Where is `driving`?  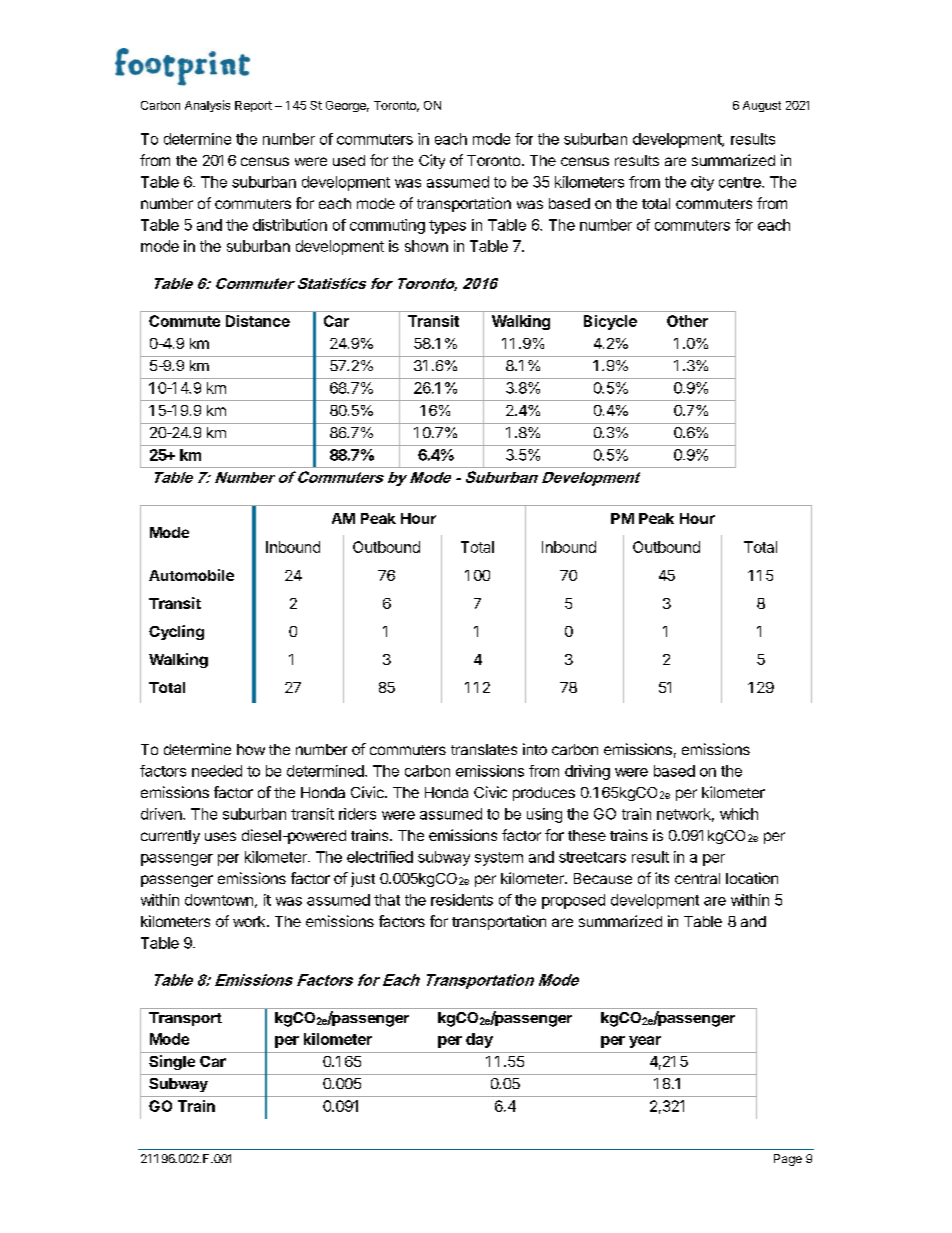 driving is located at coordinates (587, 772).
